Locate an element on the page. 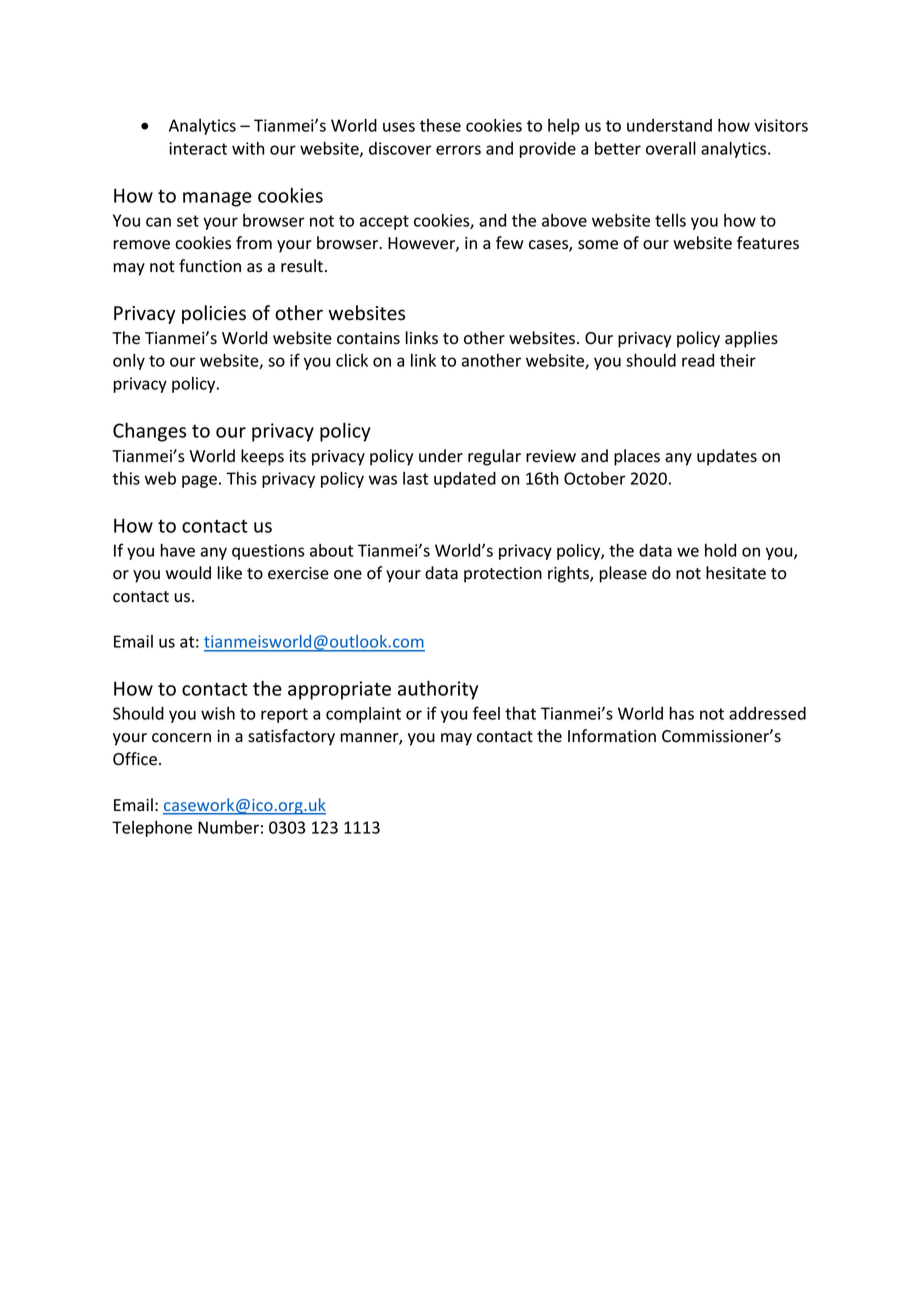 The image size is (924, 1308). only is located at coordinates (129, 361).
